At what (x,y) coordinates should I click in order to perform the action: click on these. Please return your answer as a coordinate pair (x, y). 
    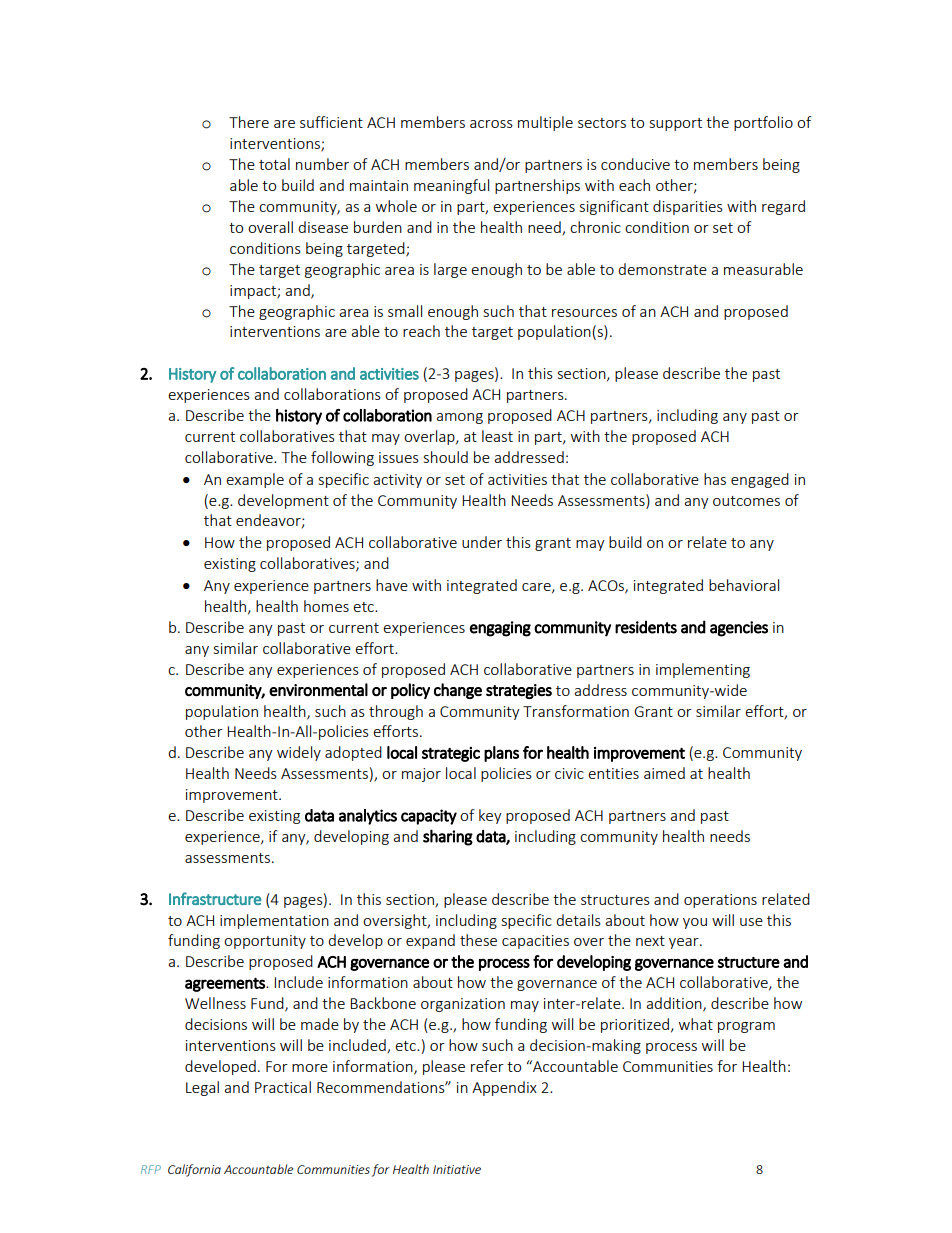
    Looking at the image, I should click on (478, 940).
